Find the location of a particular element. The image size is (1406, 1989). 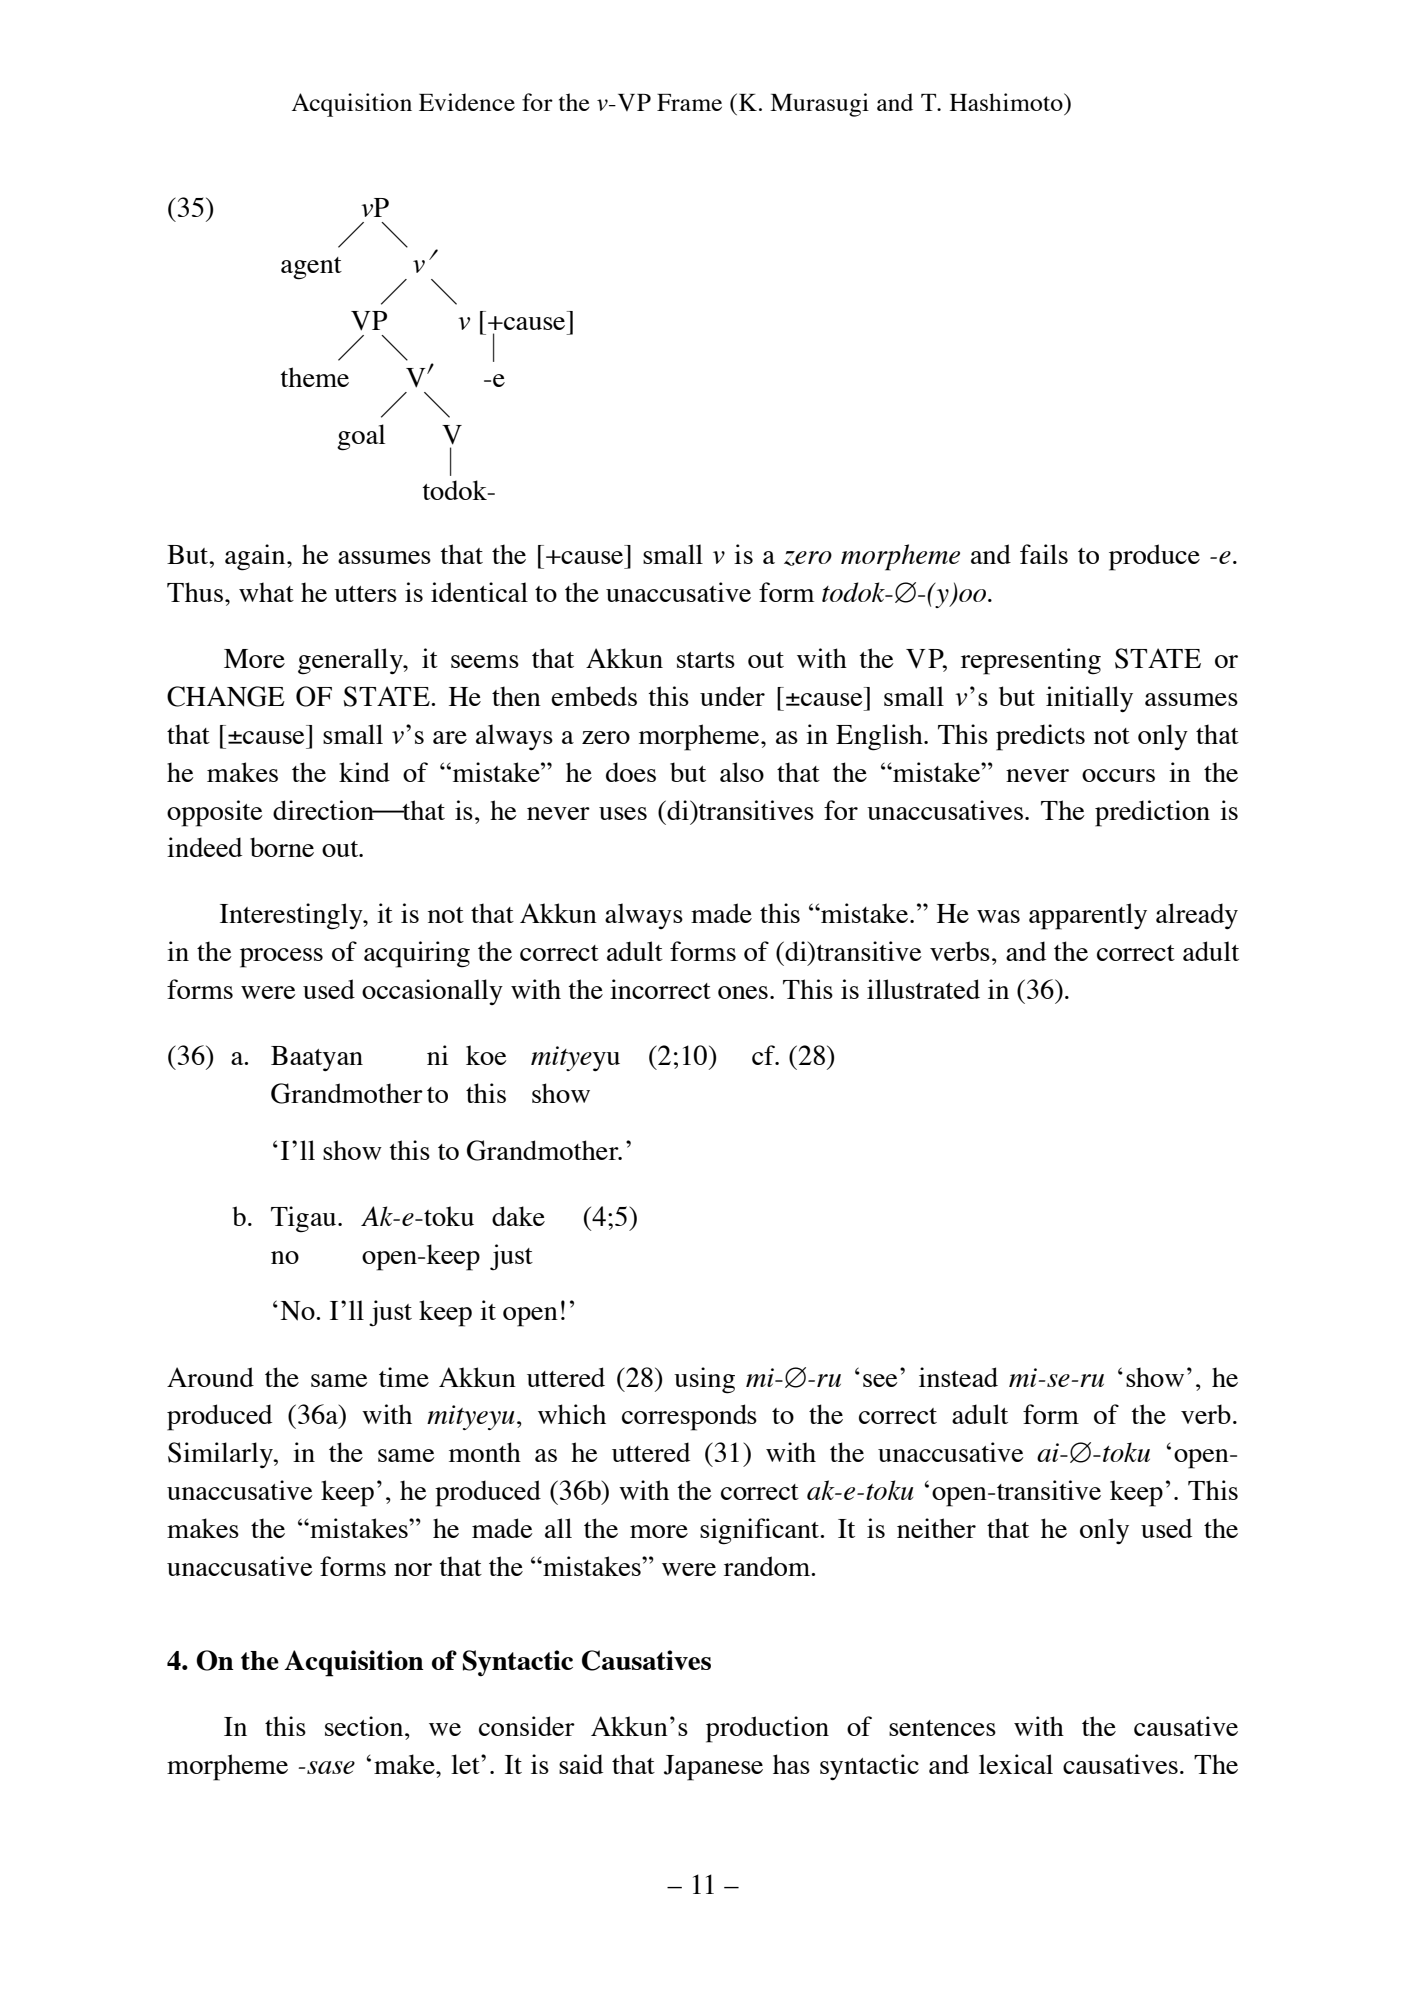

ones is located at coordinates (743, 992).
